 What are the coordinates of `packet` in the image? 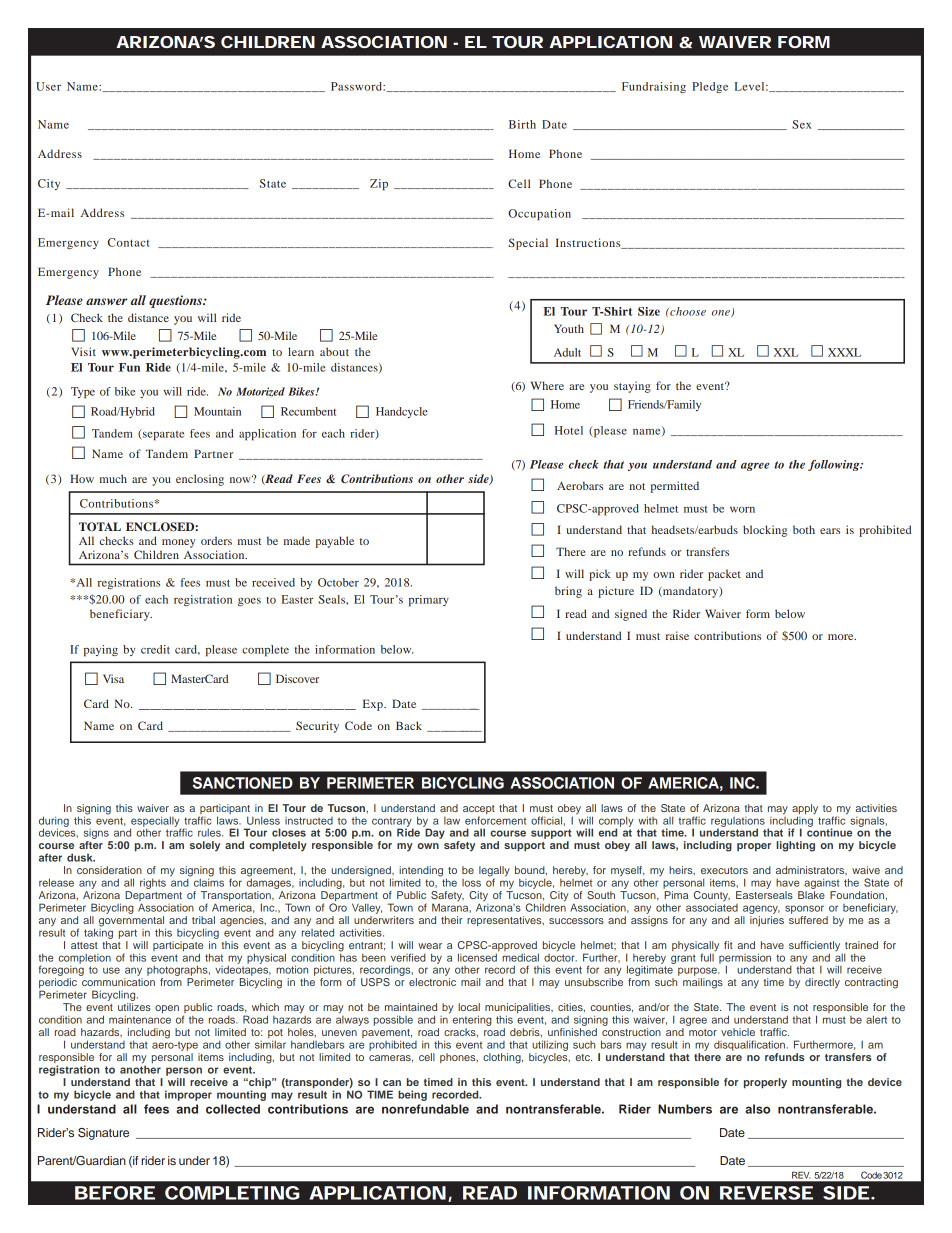 It's located at (724, 575).
